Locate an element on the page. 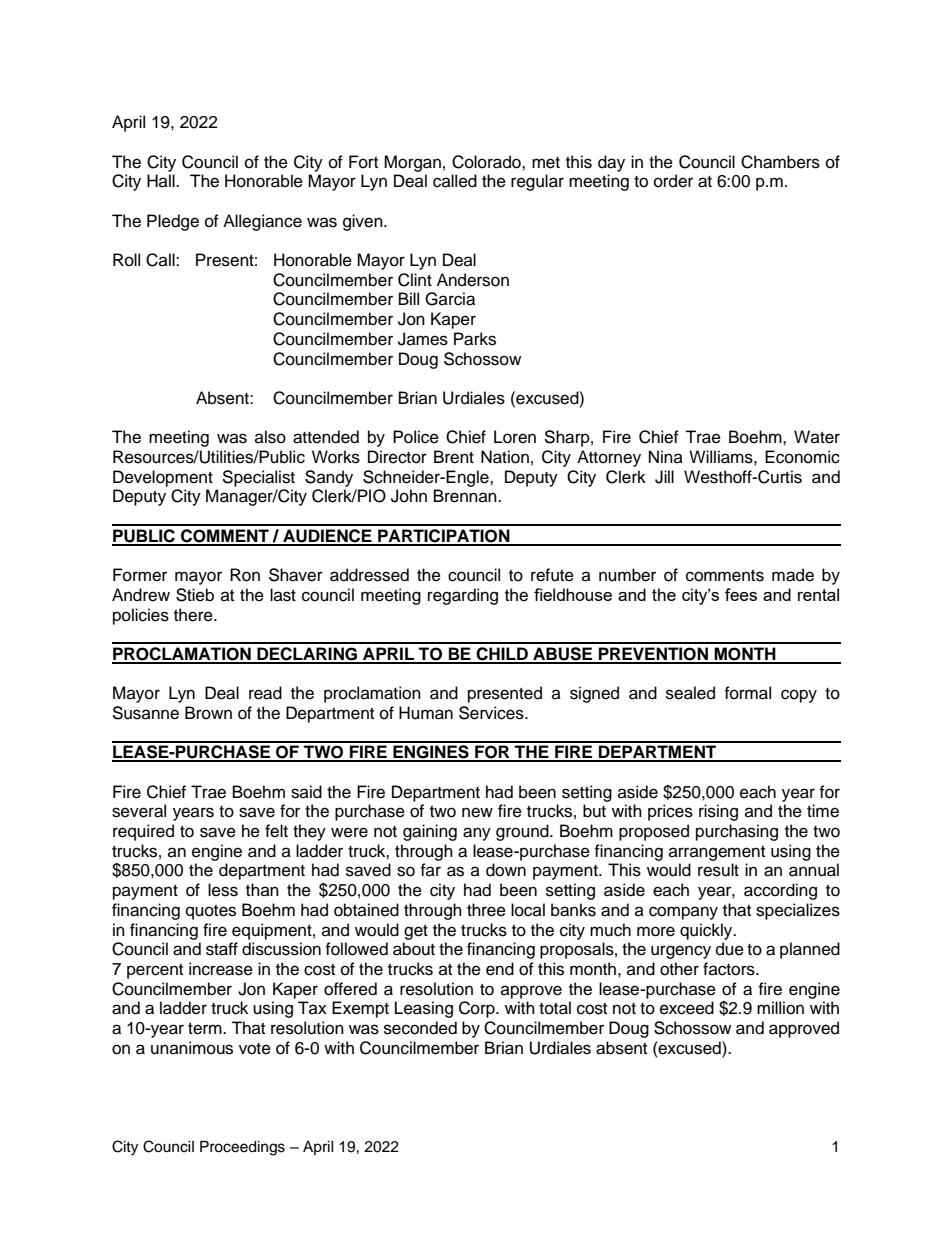  regarding is located at coordinates (463, 596).
